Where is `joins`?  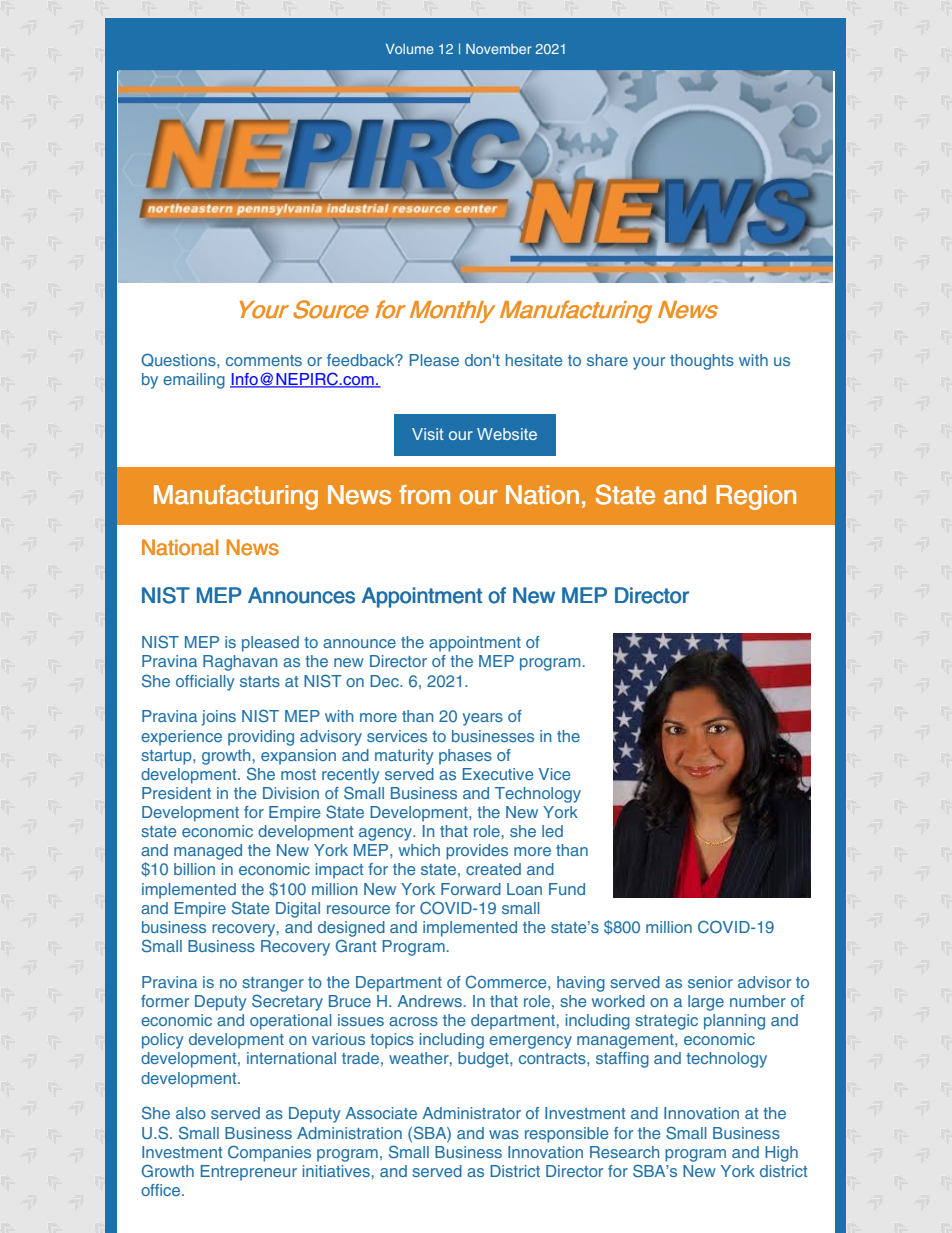
joins is located at coordinates (219, 718).
